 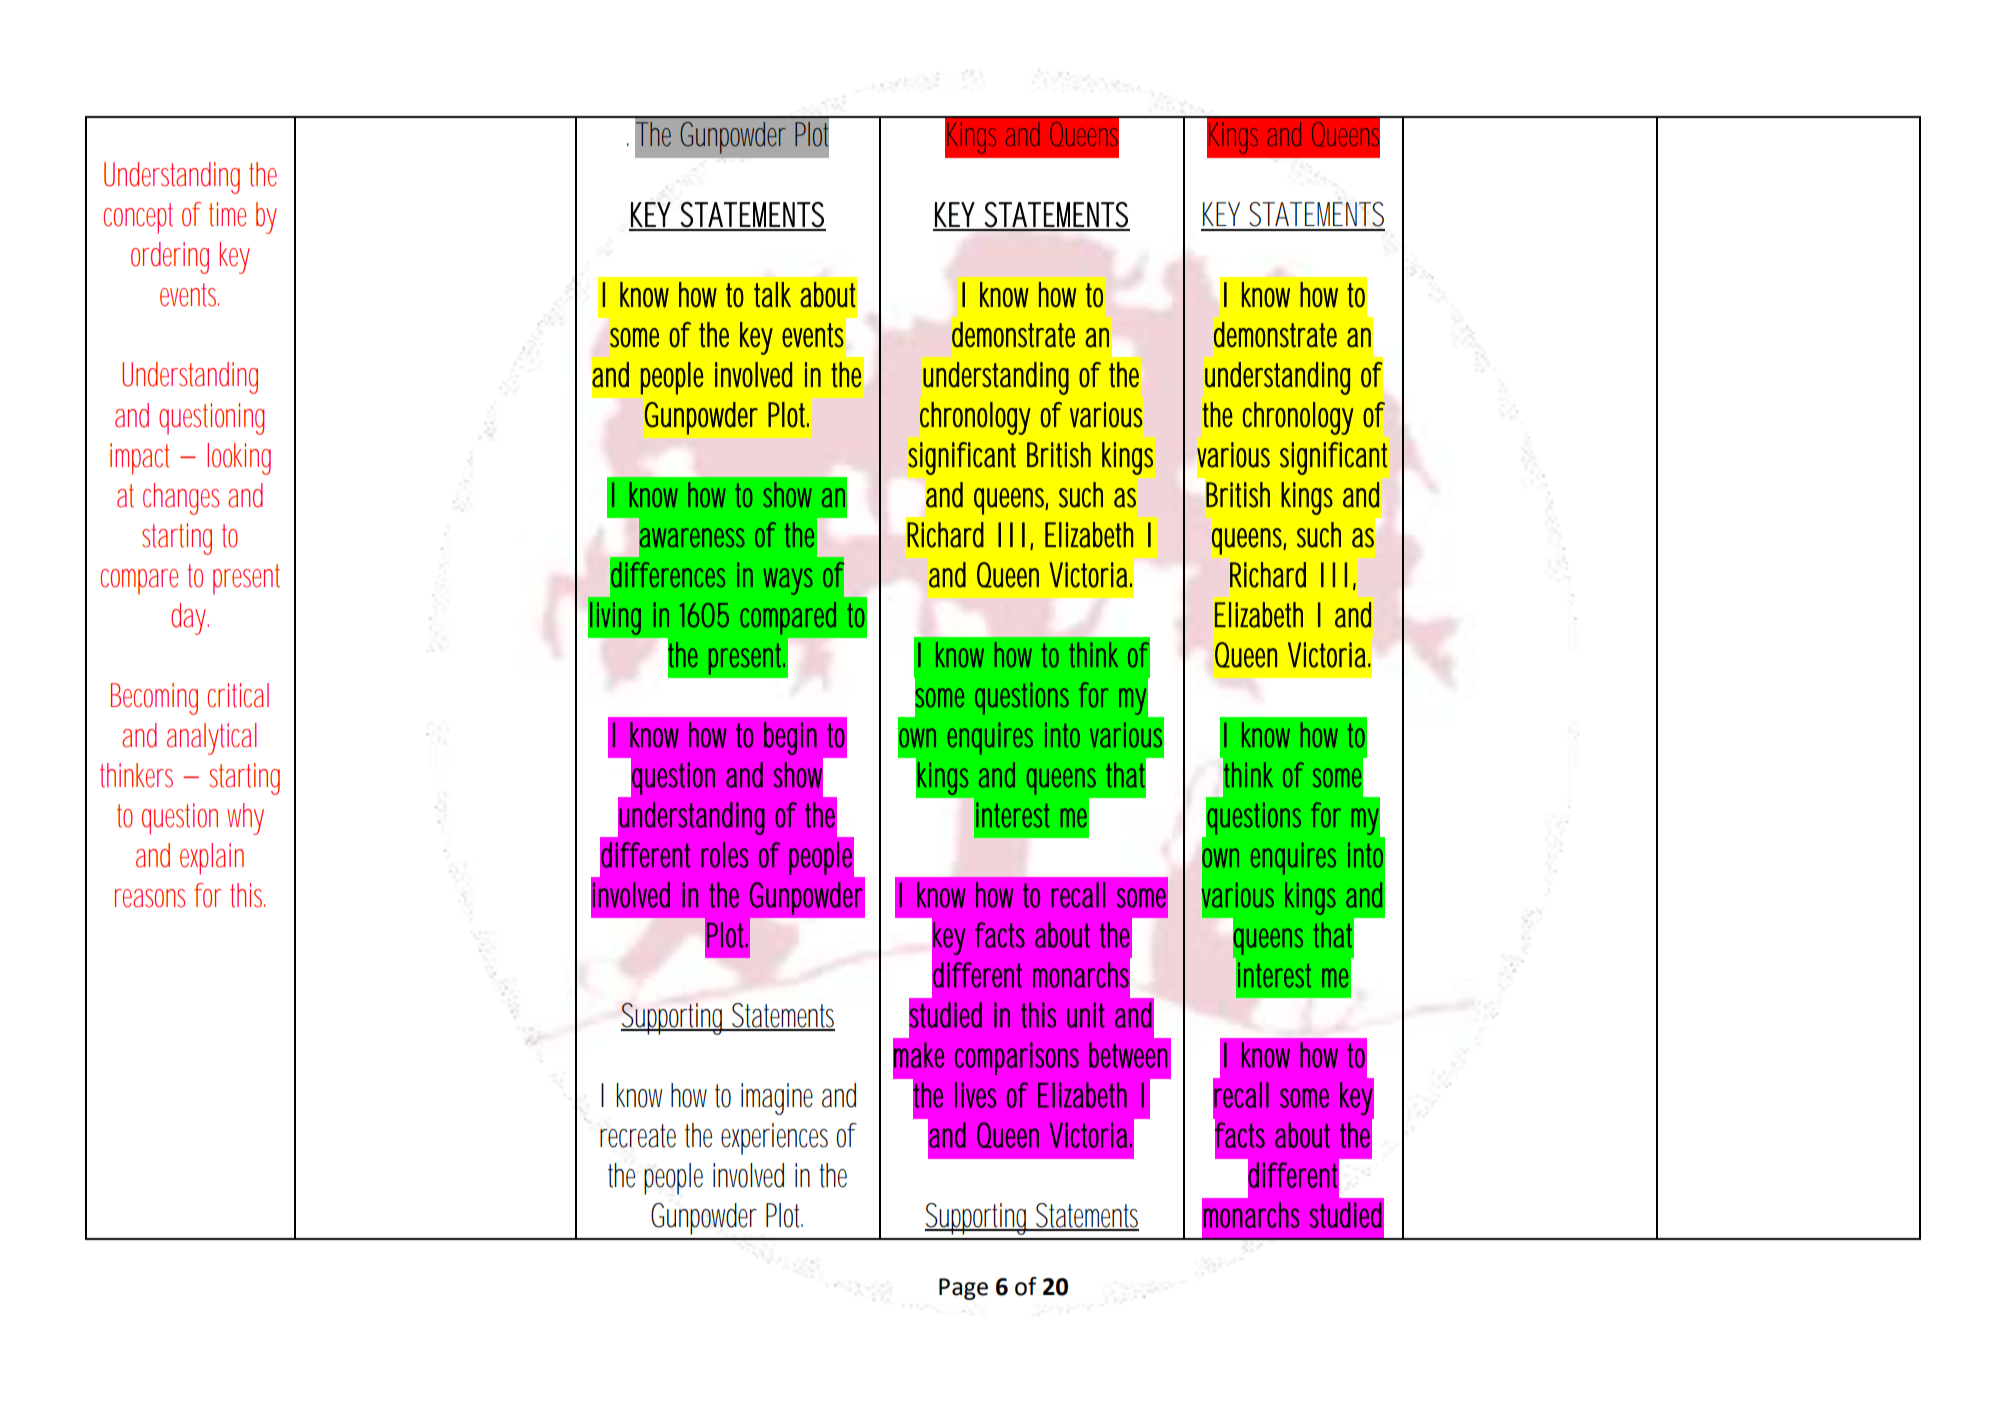 I want to click on talk, so click(x=772, y=294).
